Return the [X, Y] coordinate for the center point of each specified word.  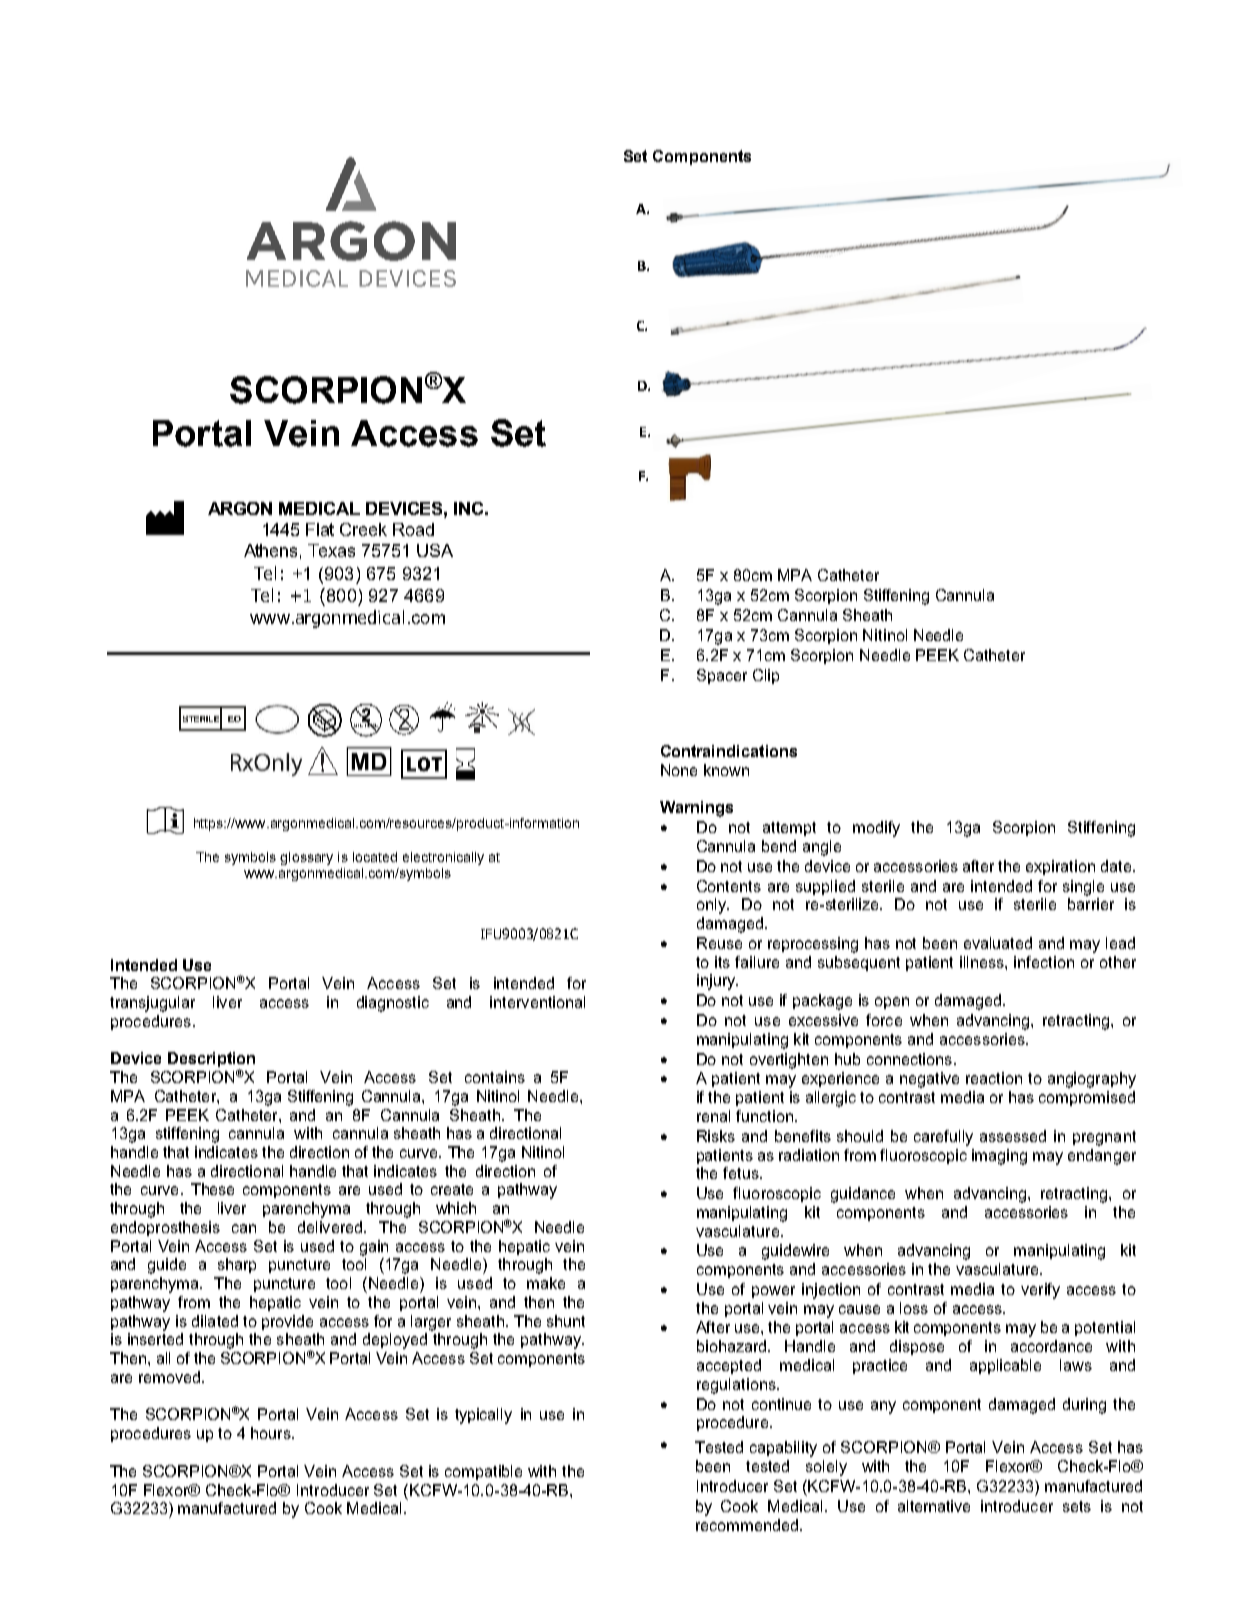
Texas [331, 550]
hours [272, 1433]
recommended [748, 1525]
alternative [934, 1506]
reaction [994, 1078]
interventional [537, 1002]
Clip [766, 676]
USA [435, 550]
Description [211, 1061]
